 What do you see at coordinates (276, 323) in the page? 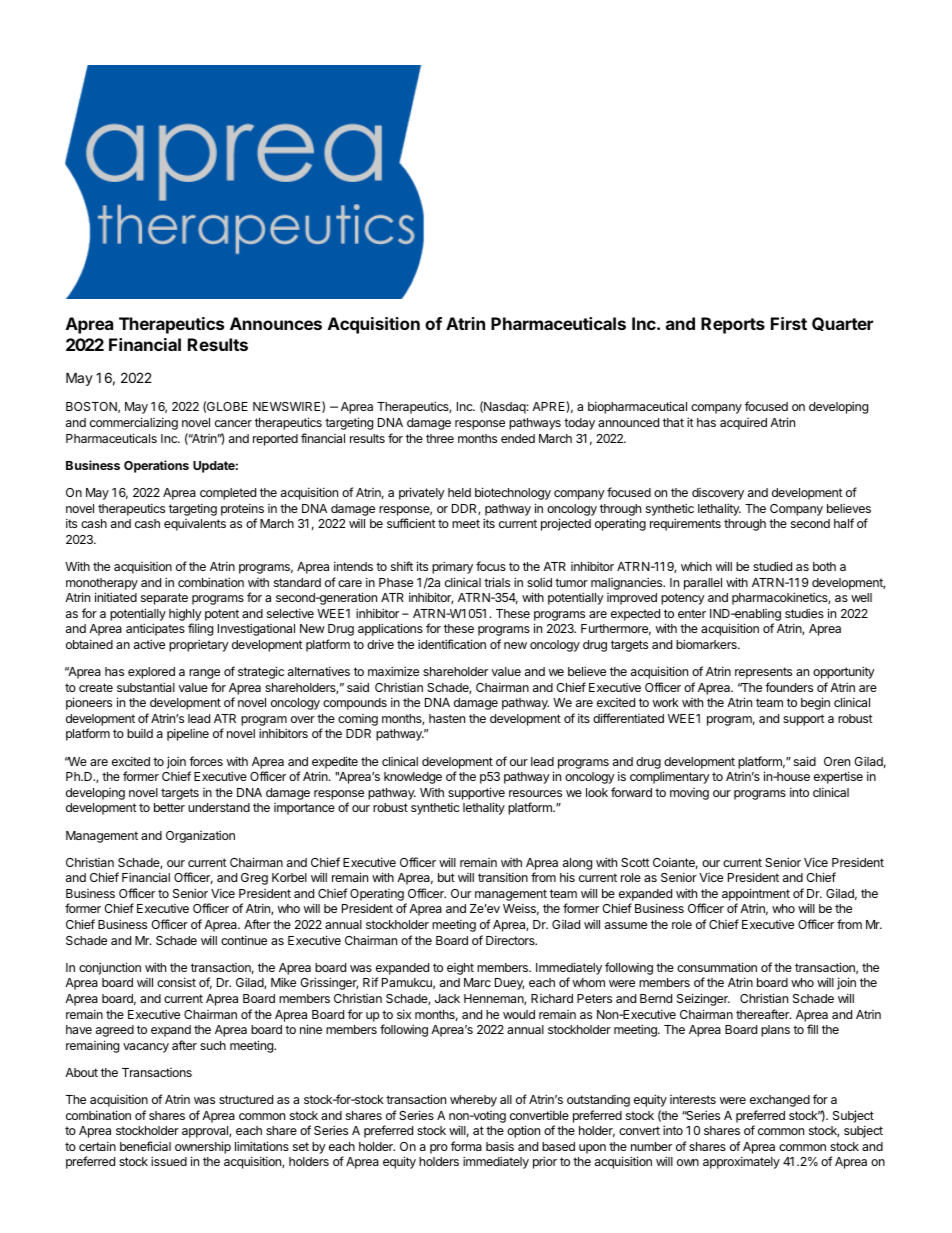
I see `Announces` at bounding box center [276, 323].
